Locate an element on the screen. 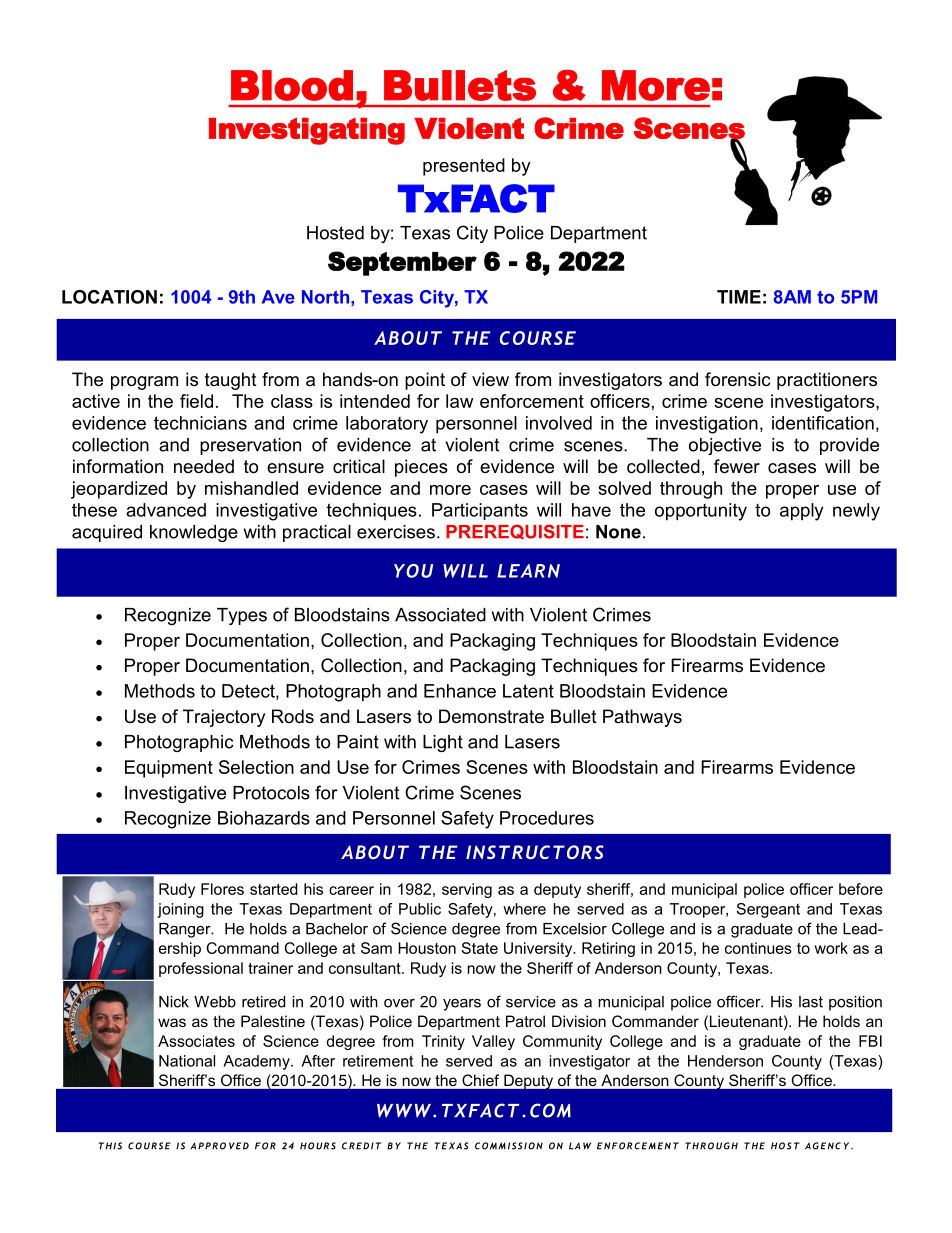 Image resolution: width=952 pixels, height=1233 pixels. fewer is located at coordinates (737, 466).
